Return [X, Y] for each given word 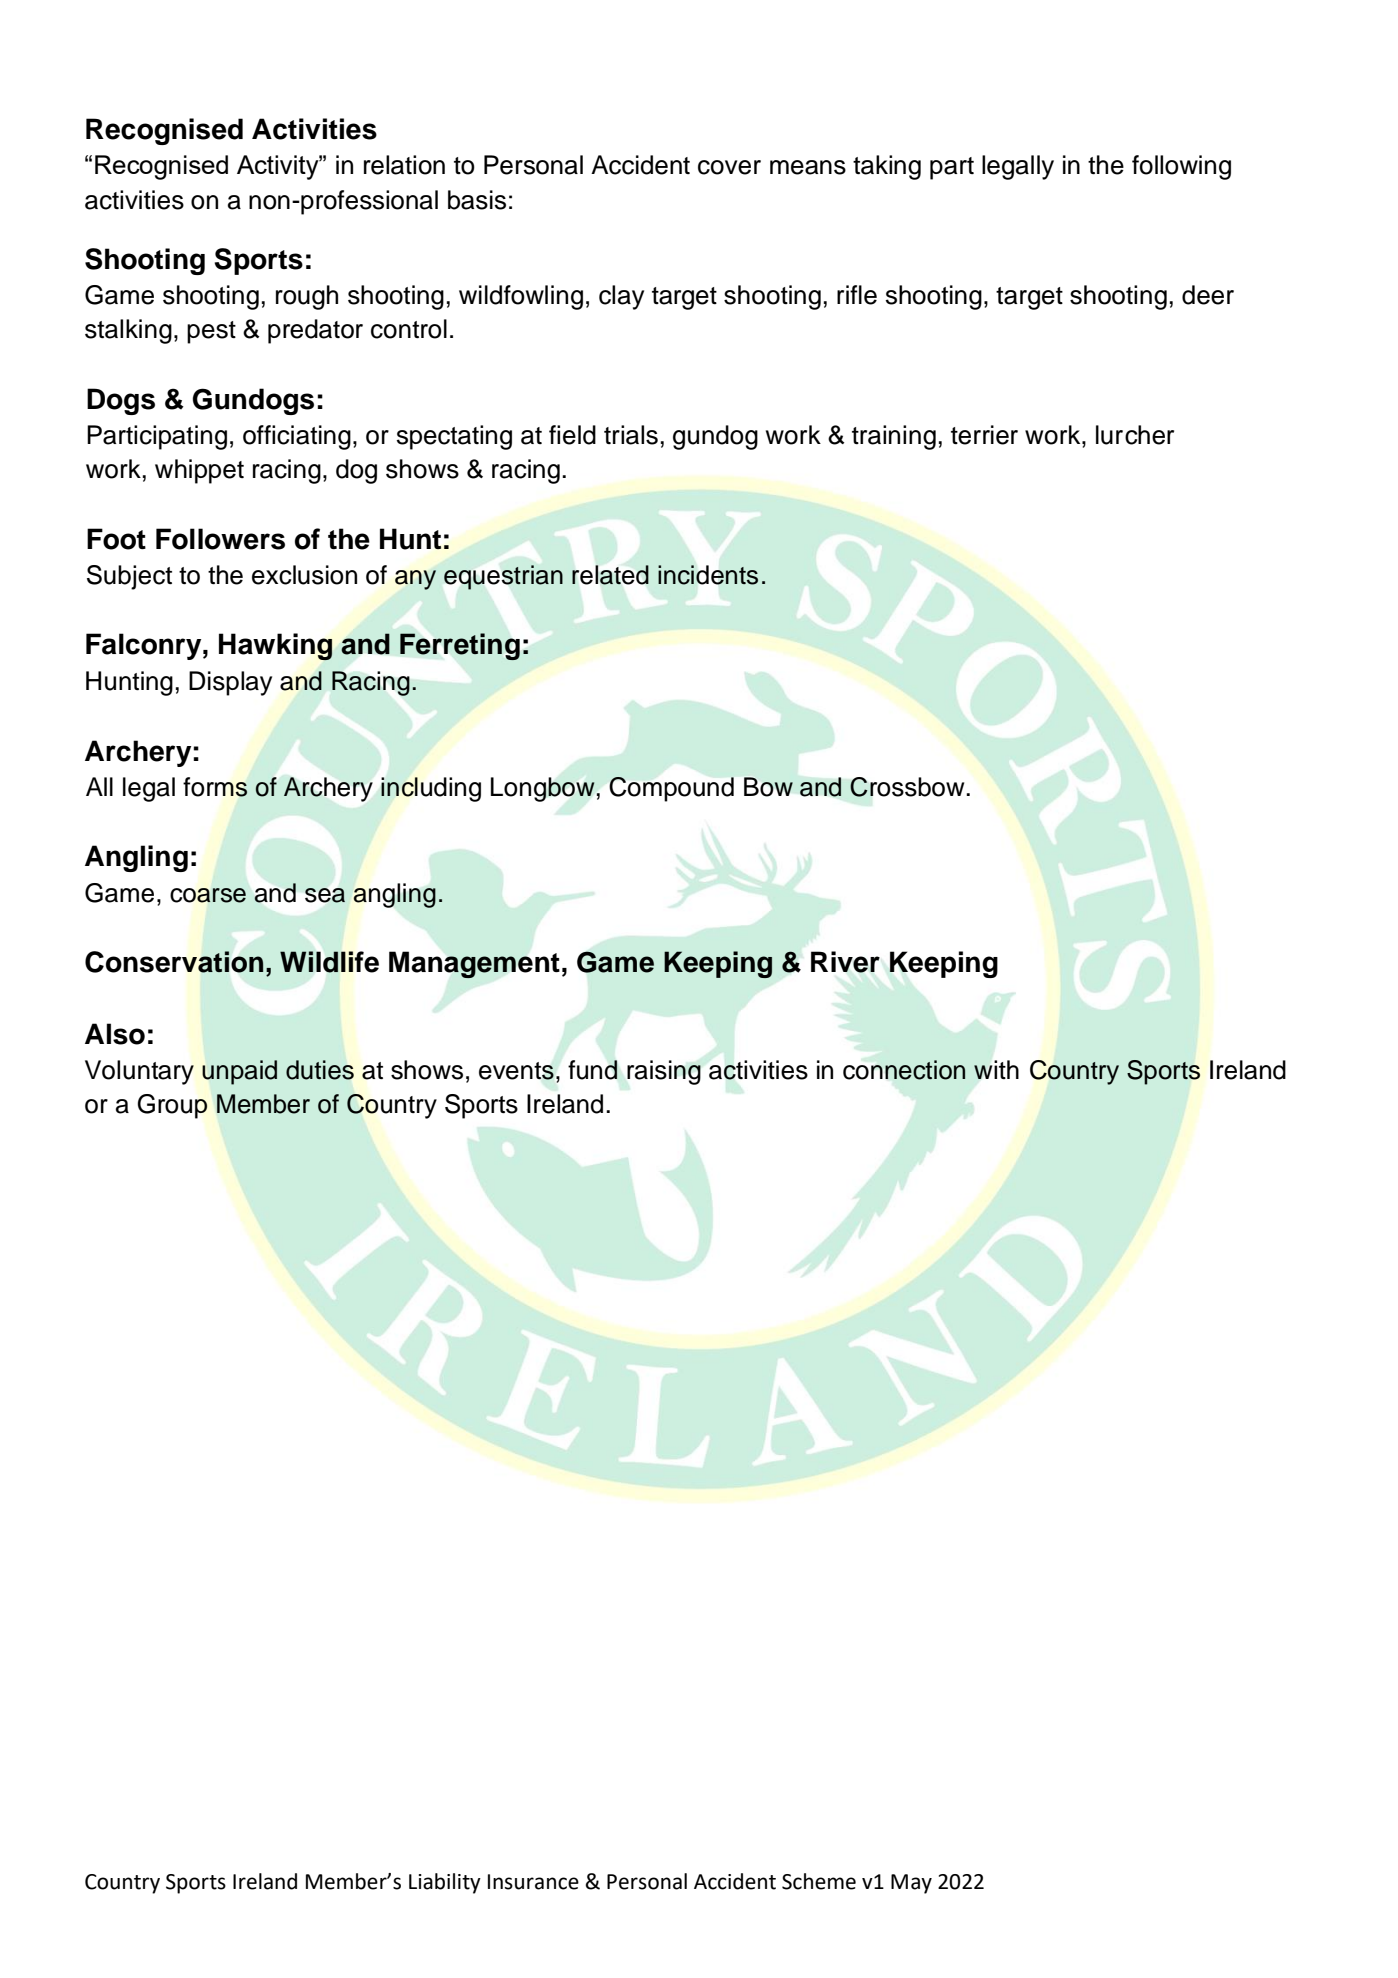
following [1181, 167]
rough [307, 297]
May [911, 1884]
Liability [445, 1883]
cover [729, 167]
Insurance [533, 1882]
